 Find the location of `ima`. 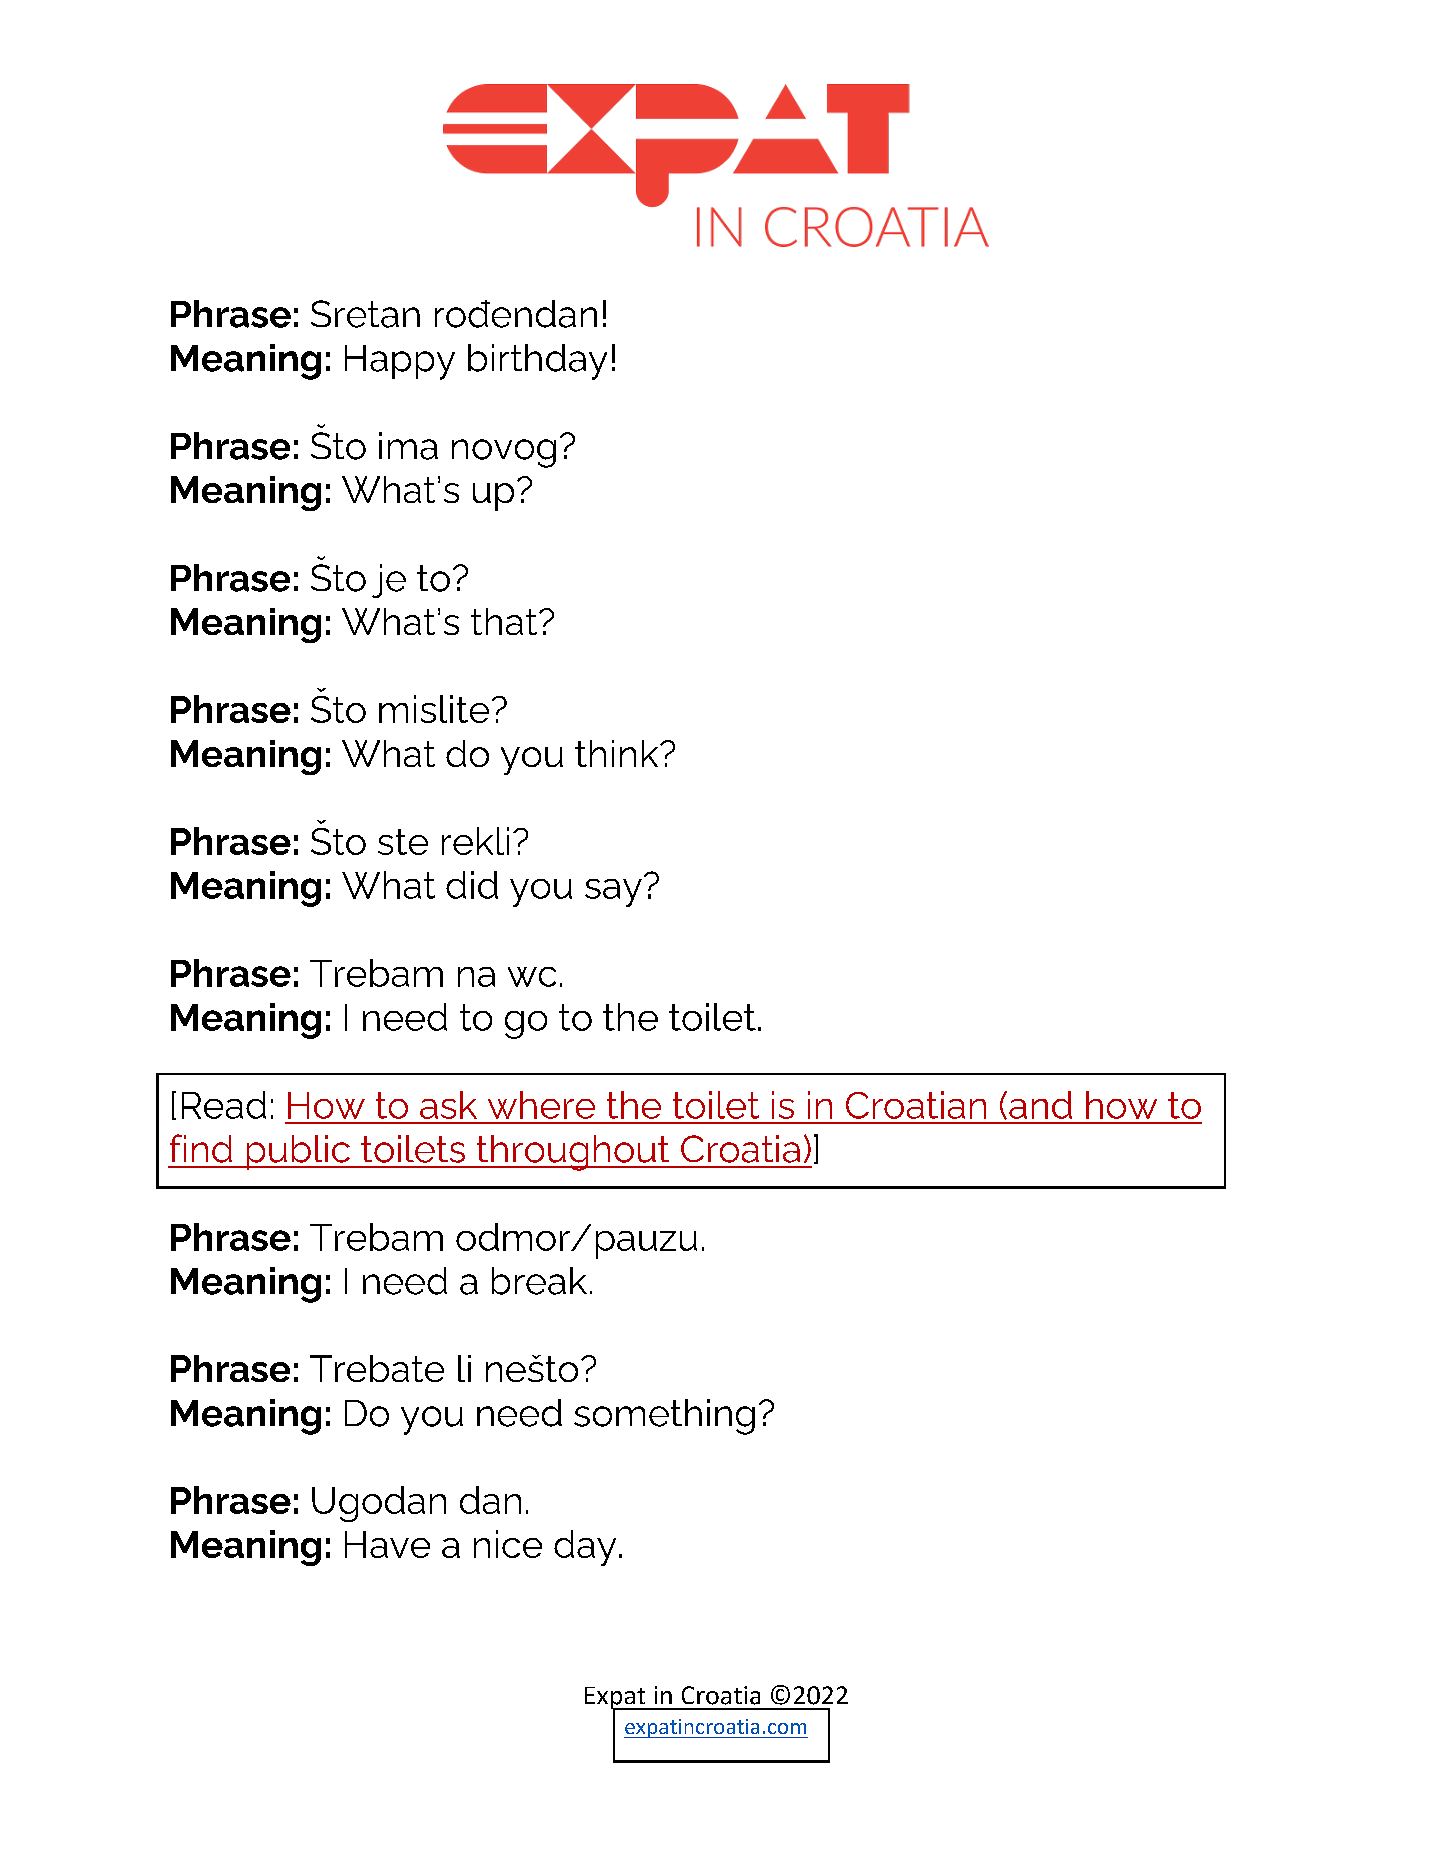

ima is located at coordinates (408, 446).
